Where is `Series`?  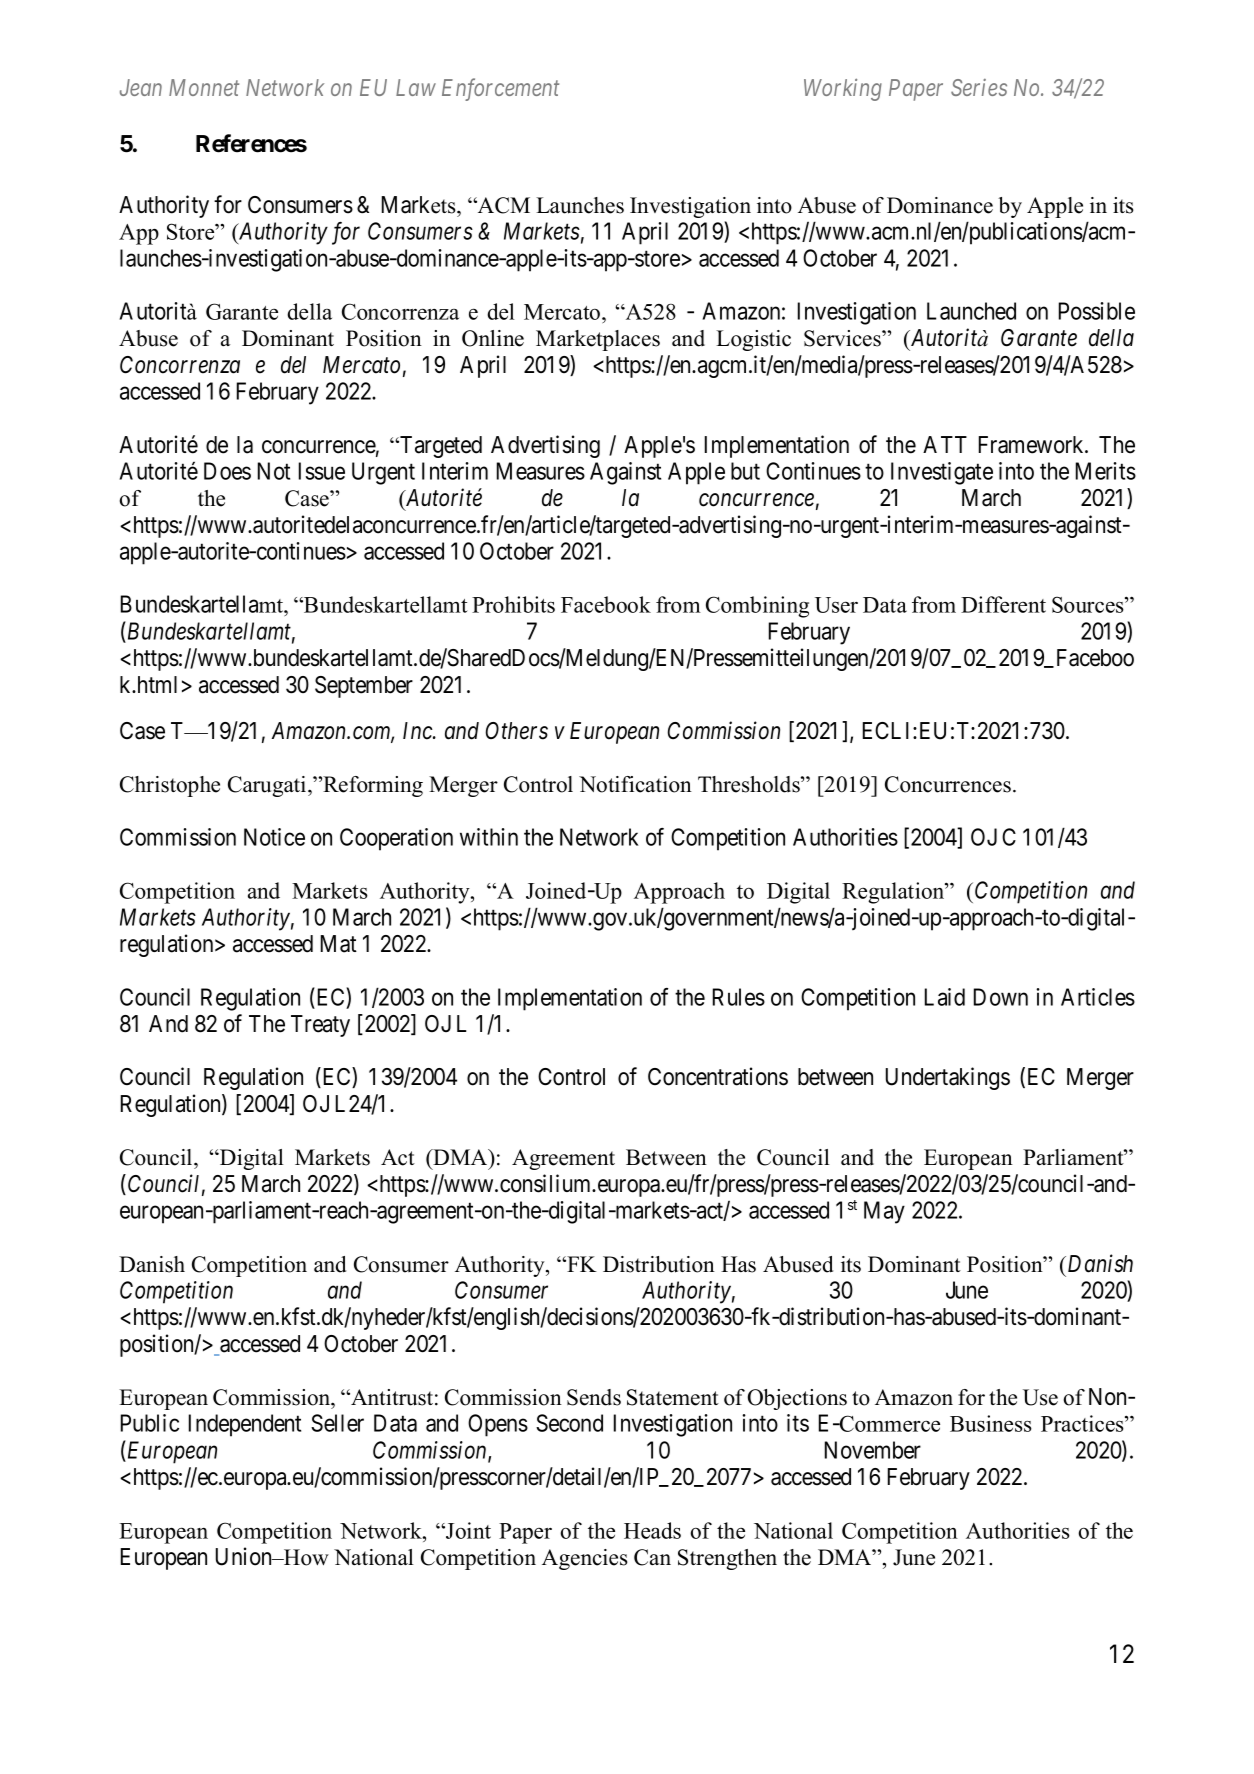 Series is located at coordinates (979, 87).
